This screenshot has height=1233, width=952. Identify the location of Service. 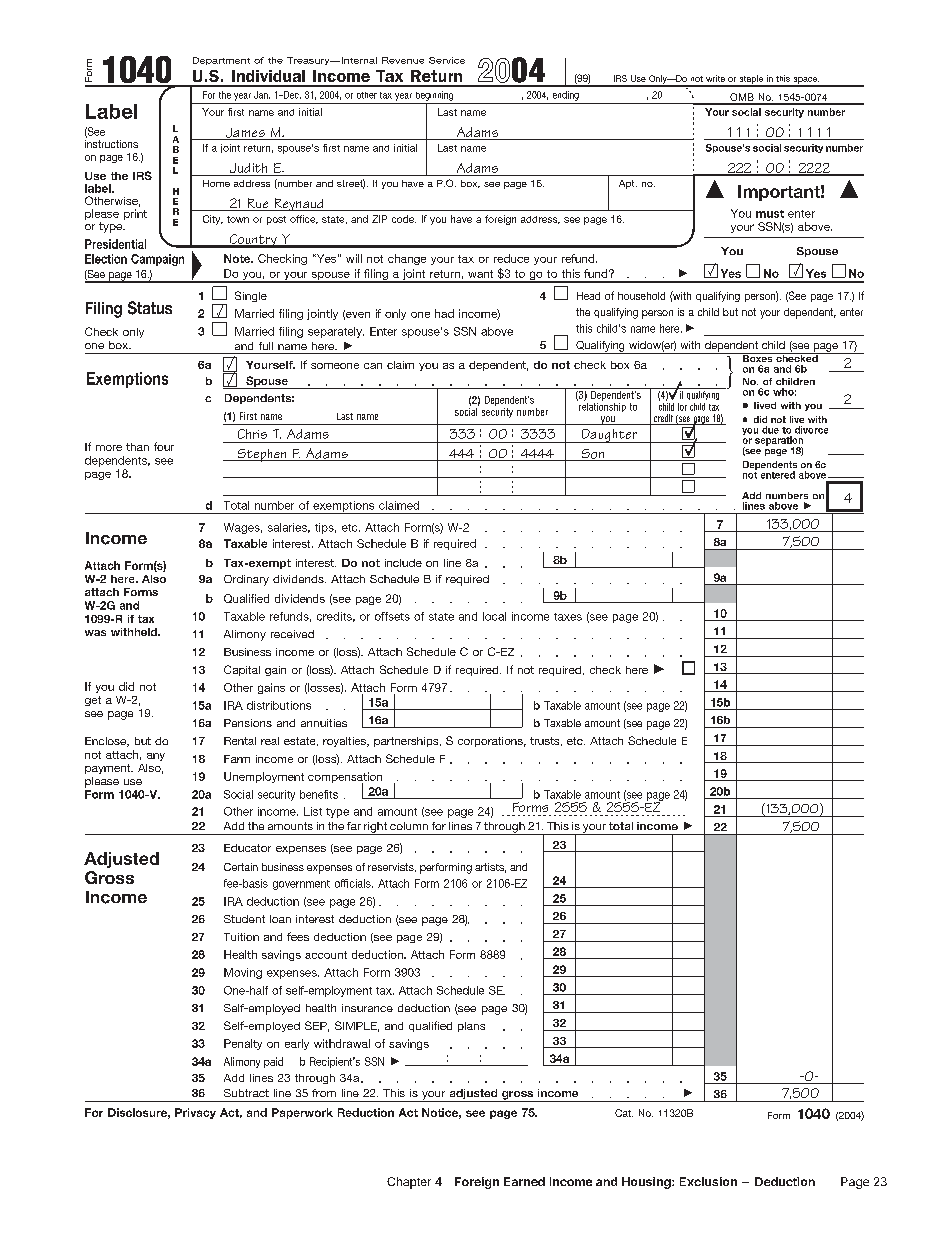
(447, 60).
